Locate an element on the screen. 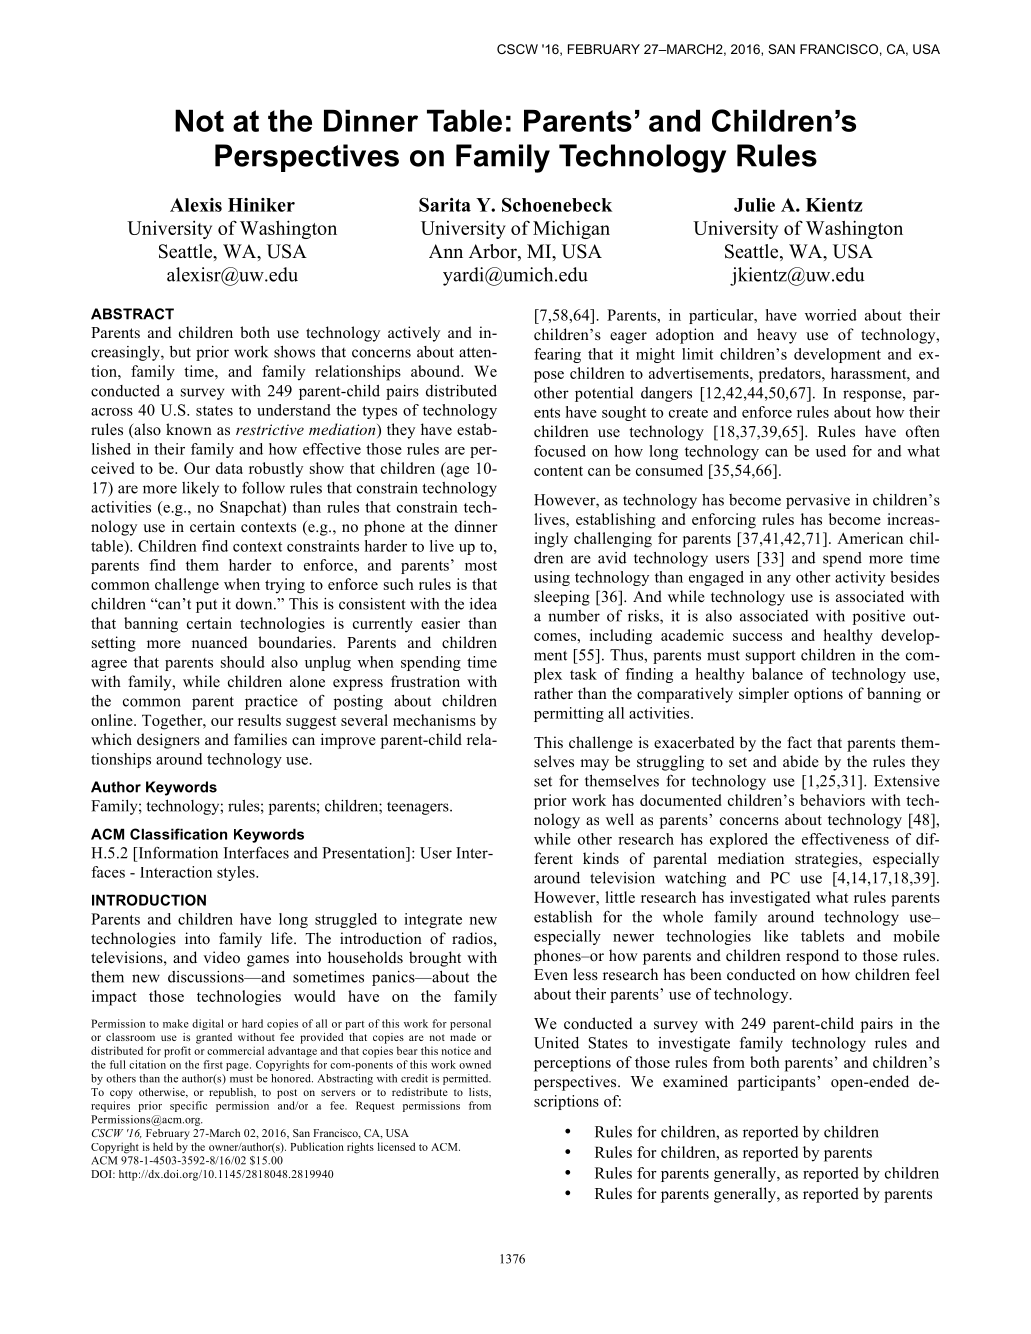 The width and height of the screenshot is (1031, 1334). strategies is located at coordinates (827, 860).
